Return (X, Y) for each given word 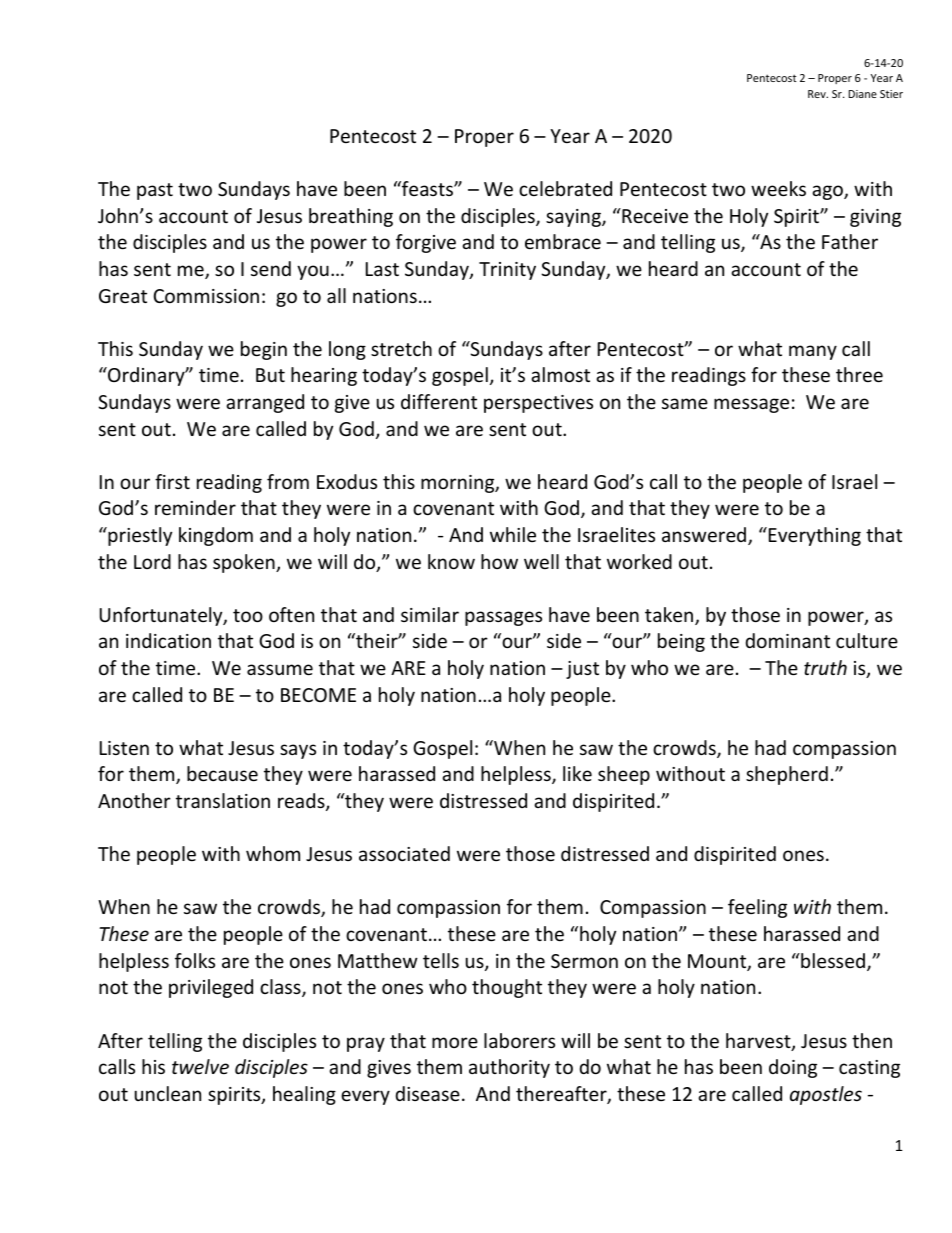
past (155, 191)
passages (503, 618)
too (248, 615)
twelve (200, 1066)
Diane (862, 94)
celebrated (565, 188)
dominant (788, 640)
